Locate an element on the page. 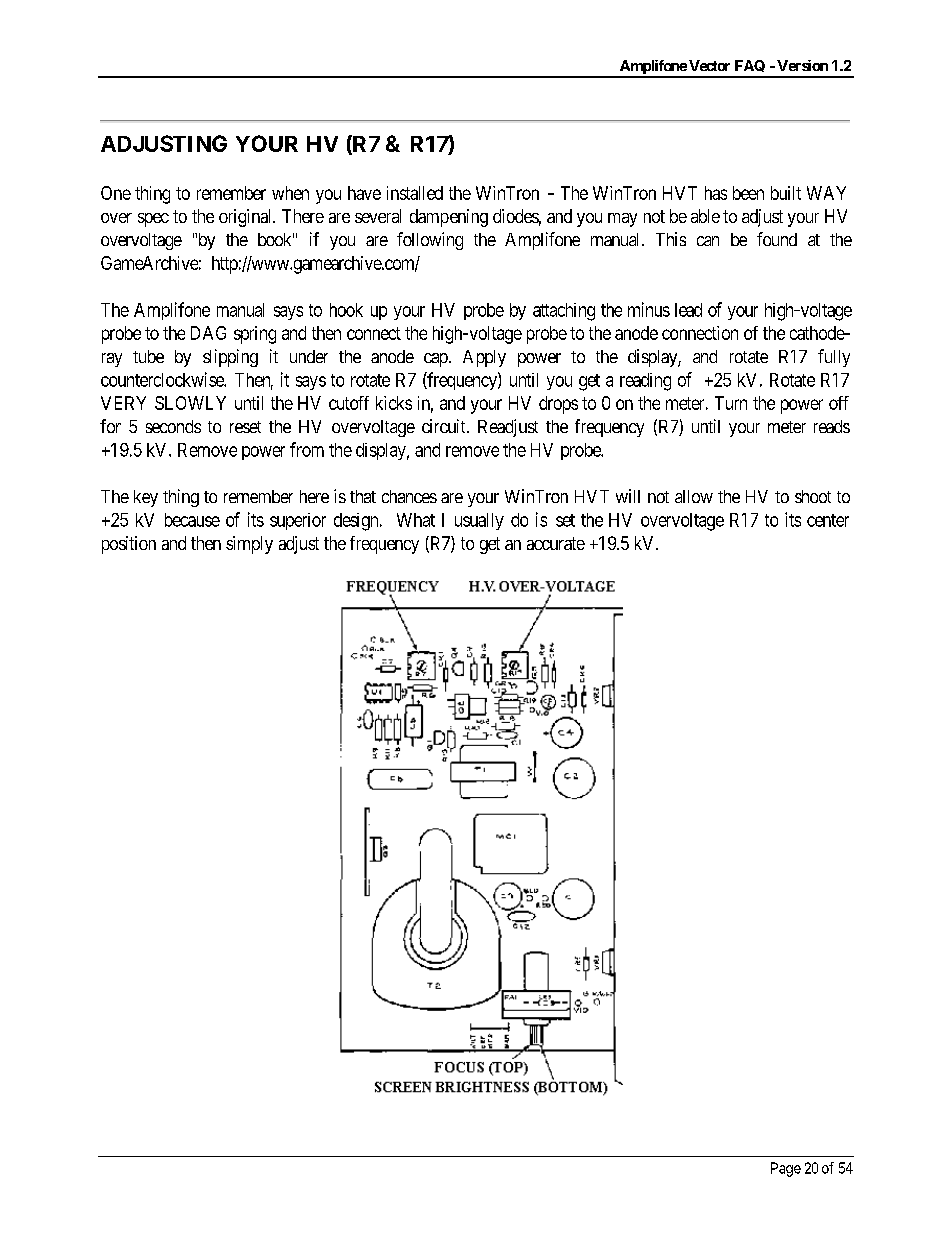 The height and width of the page is (1233, 952). Vector is located at coordinates (709, 65).
